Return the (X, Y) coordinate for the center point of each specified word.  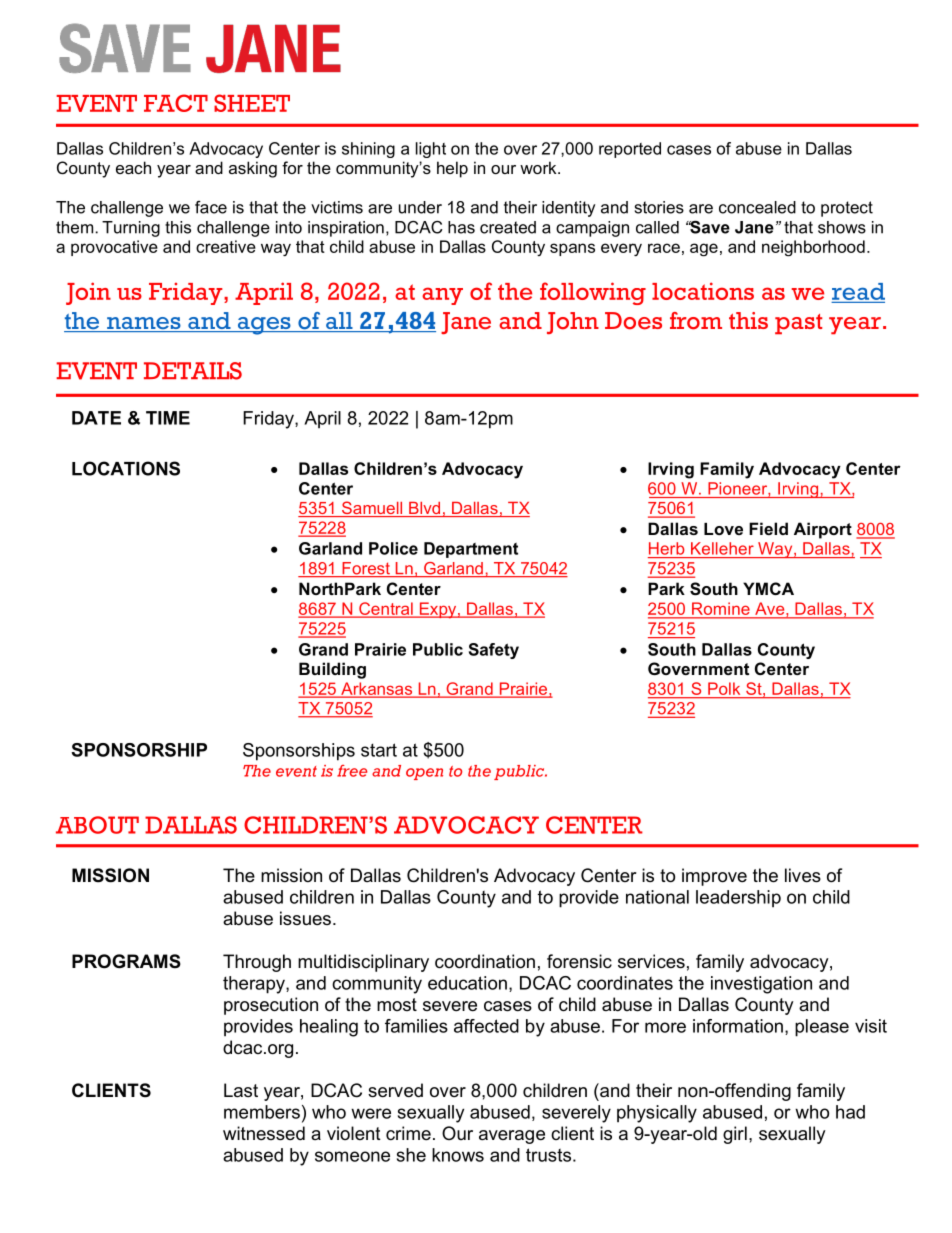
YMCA (768, 588)
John (573, 323)
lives (803, 875)
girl (735, 1135)
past (798, 324)
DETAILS (193, 371)
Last (241, 1090)
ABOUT (97, 825)
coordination (485, 961)
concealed (757, 207)
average (512, 1137)
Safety (494, 651)
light (431, 150)
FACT (176, 103)
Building (332, 670)
